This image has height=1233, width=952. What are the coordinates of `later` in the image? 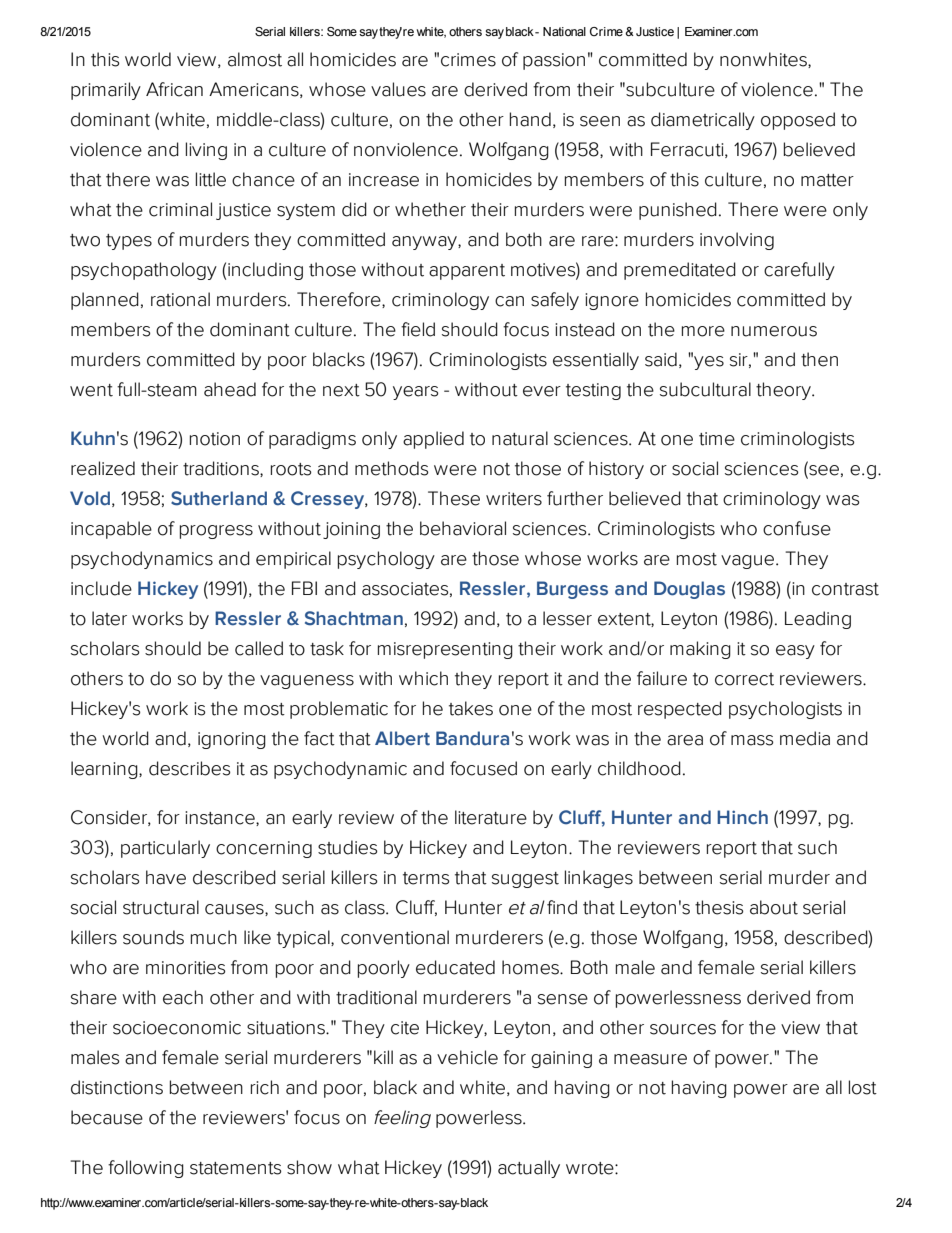 It's located at (109, 618).
